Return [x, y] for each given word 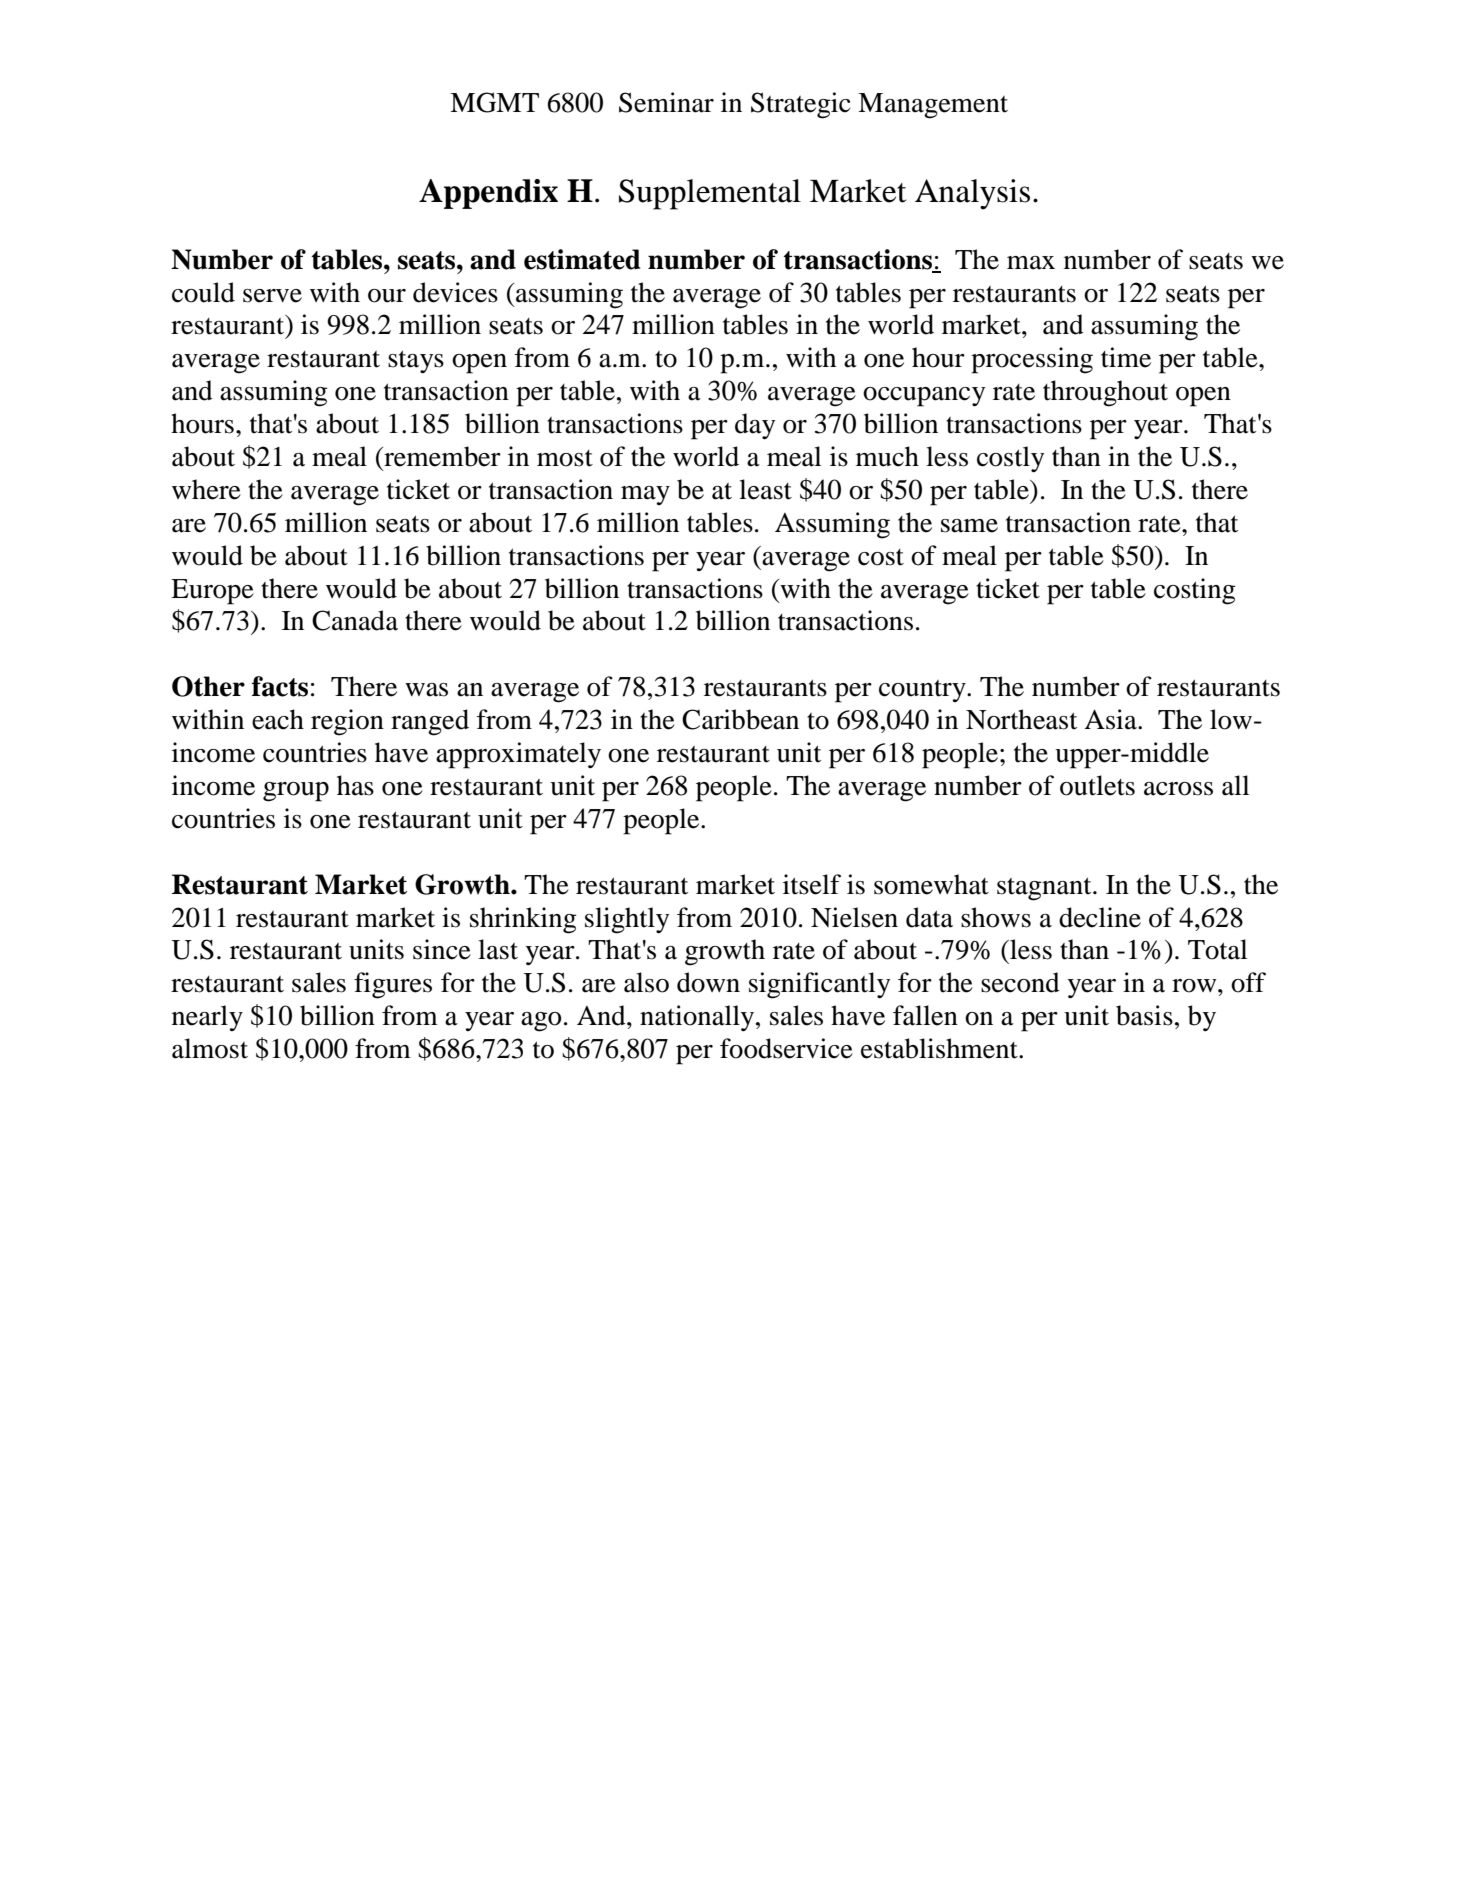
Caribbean [740, 719]
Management [933, 106]
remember [441, 456]
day [755, 426]
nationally [698, 1018]
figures [393, 985]
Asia [1111, 719]
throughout [1105, 393]
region [347, 722]
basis [1144, 1015]
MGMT [494, 102]
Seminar [666, 102]
